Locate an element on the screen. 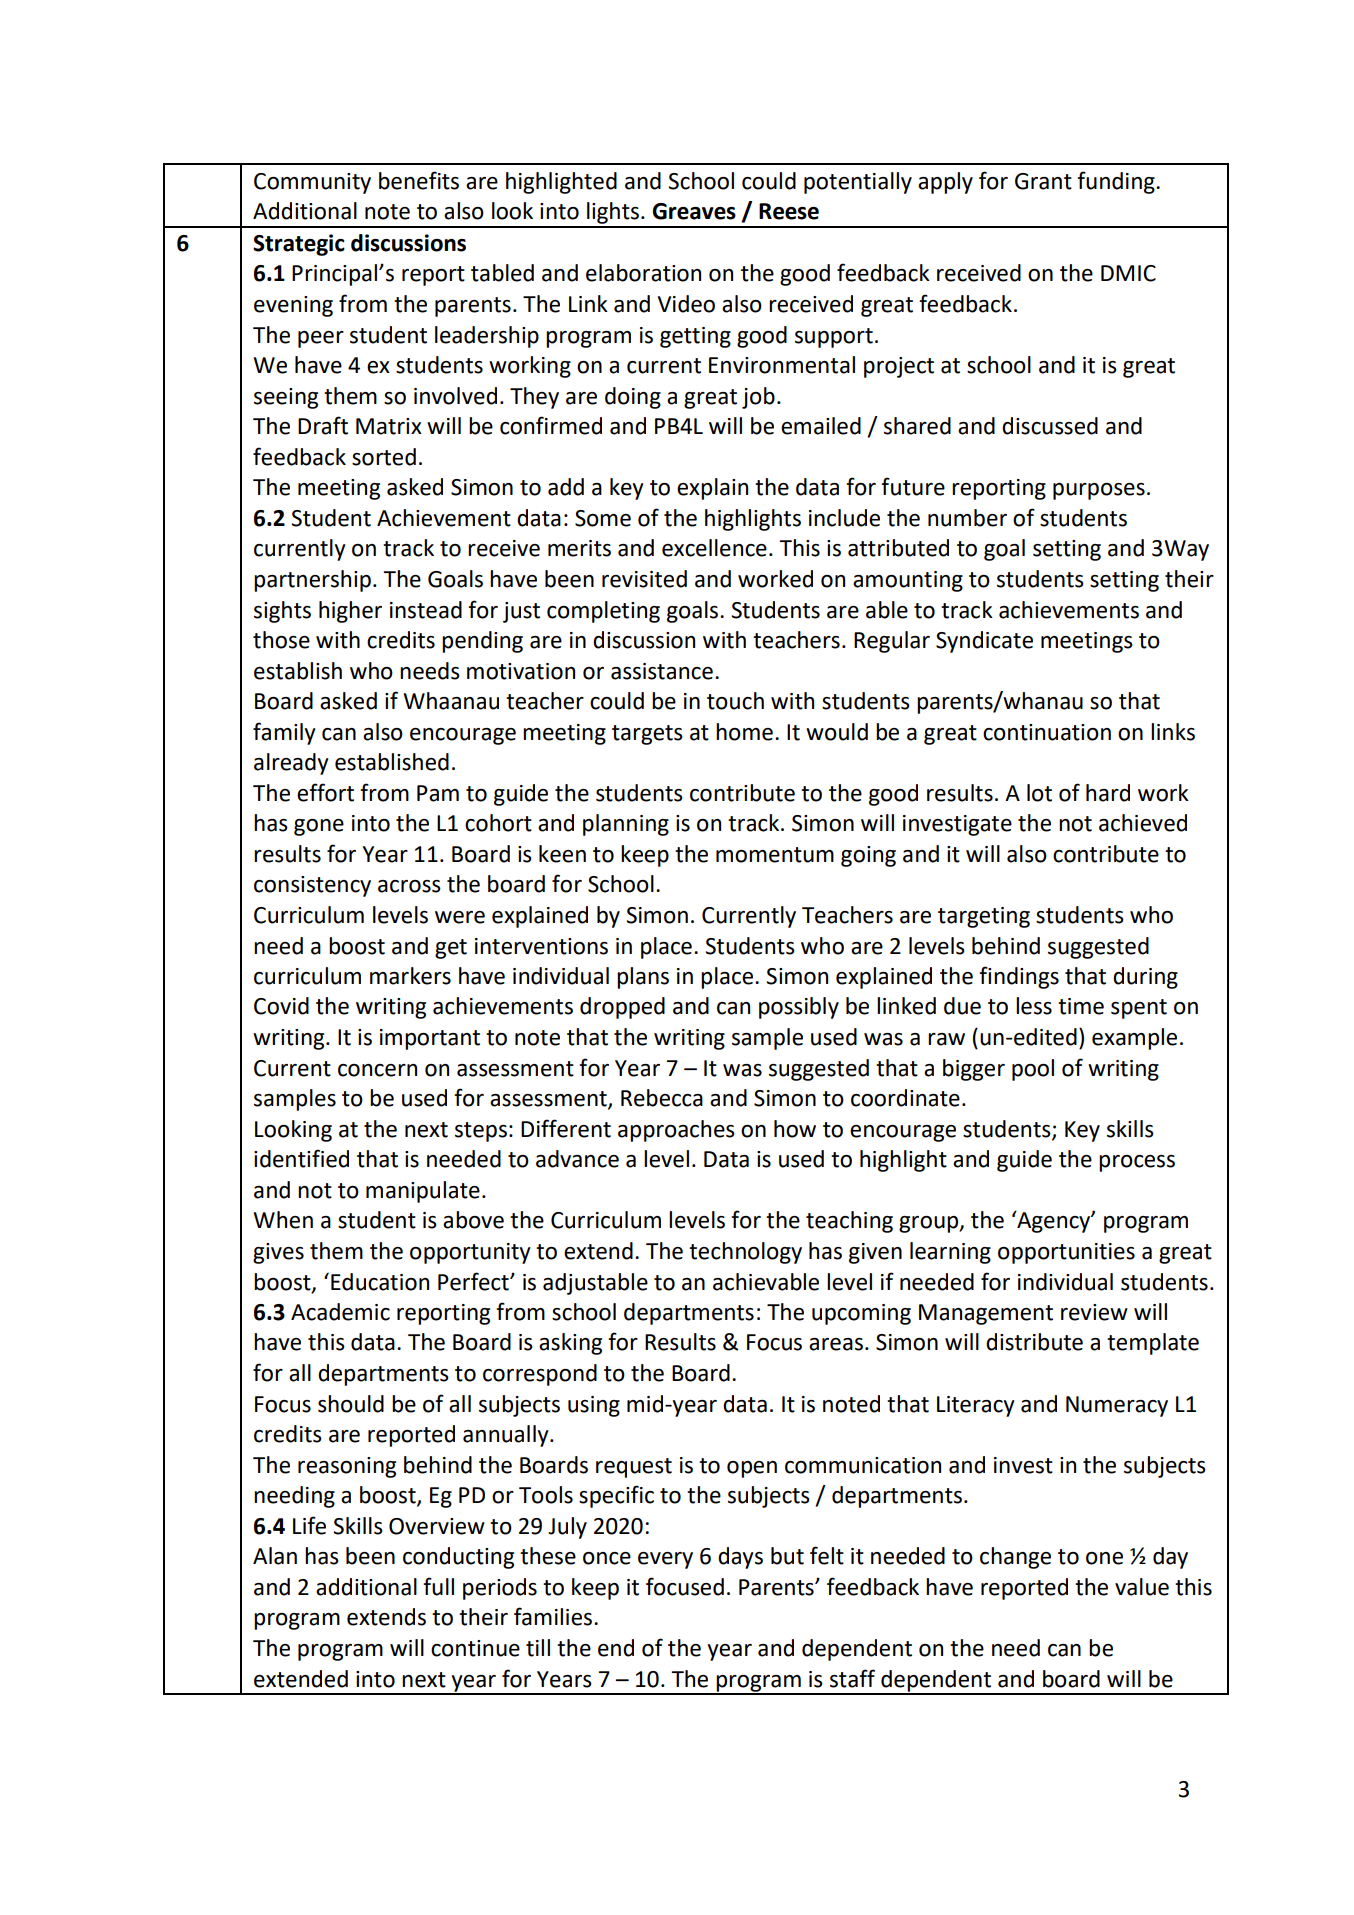 This screenshot has height=1915, width=1354. opportunities is located at coordinates (1066, 1253).
